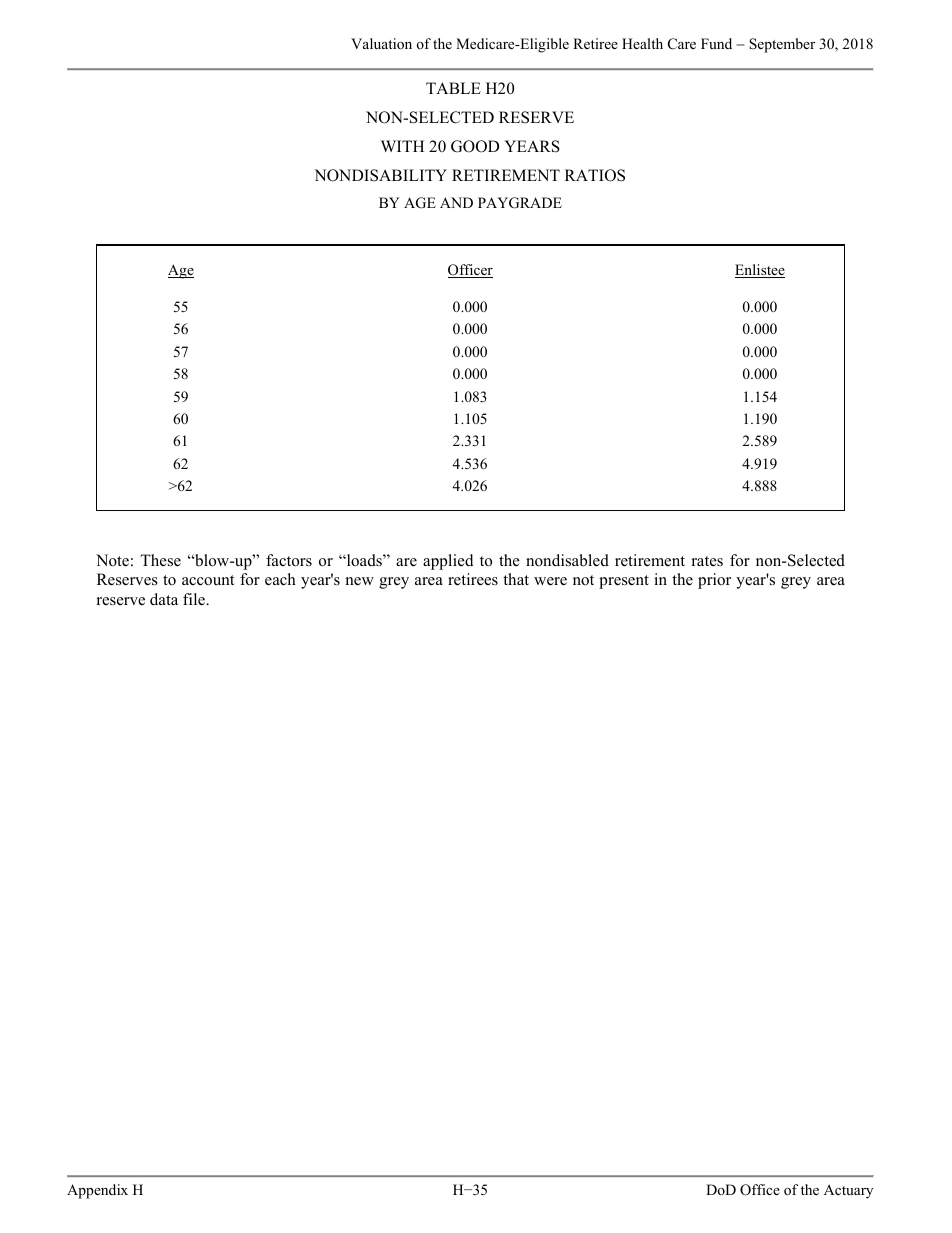 This document has width=952, height=1233. What do you see at coordinates (848, 1191) in the document?
I see `Actuary` at bounding box center [848, 1191].
